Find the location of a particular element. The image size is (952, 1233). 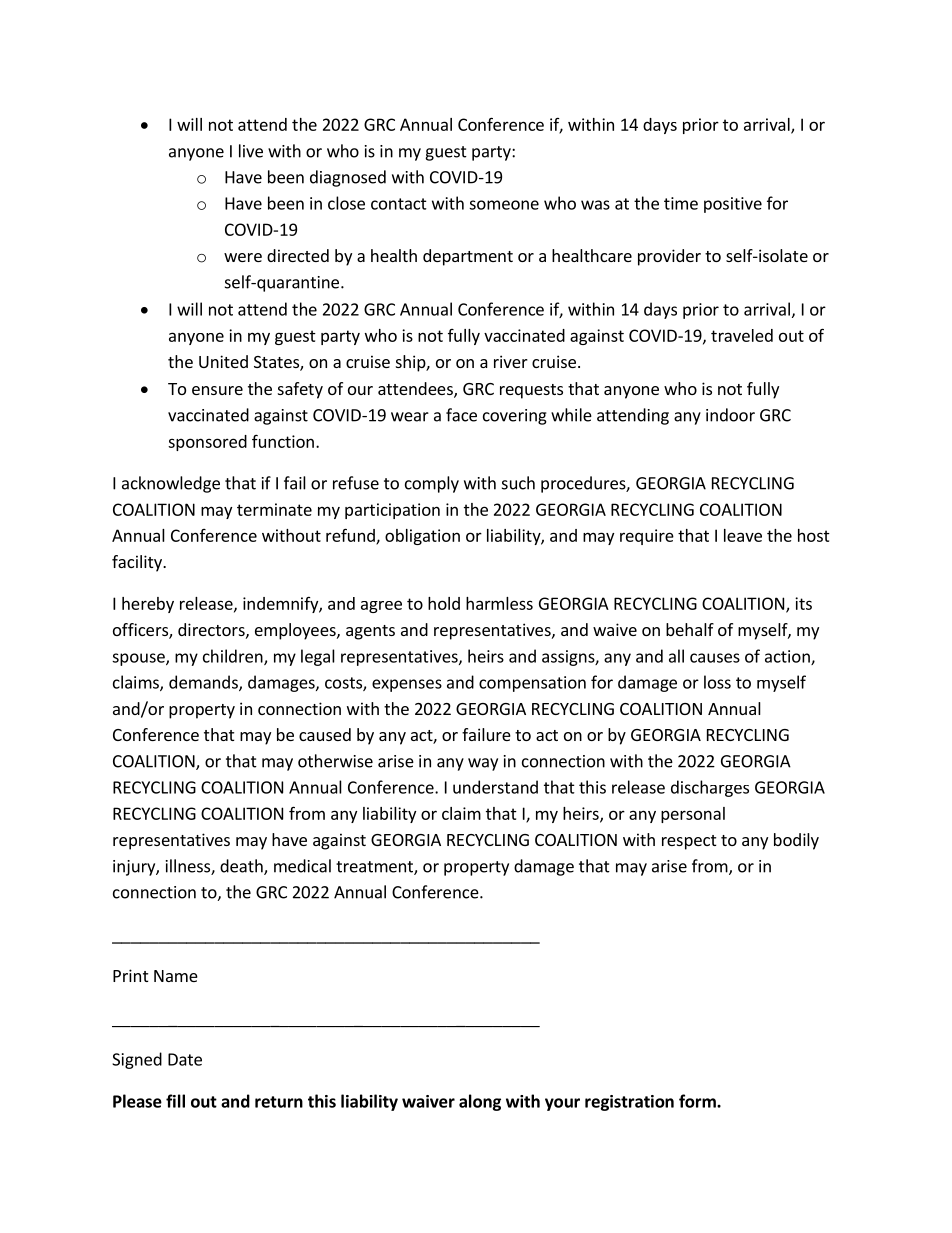

river is located at coordinates (511, 361).
